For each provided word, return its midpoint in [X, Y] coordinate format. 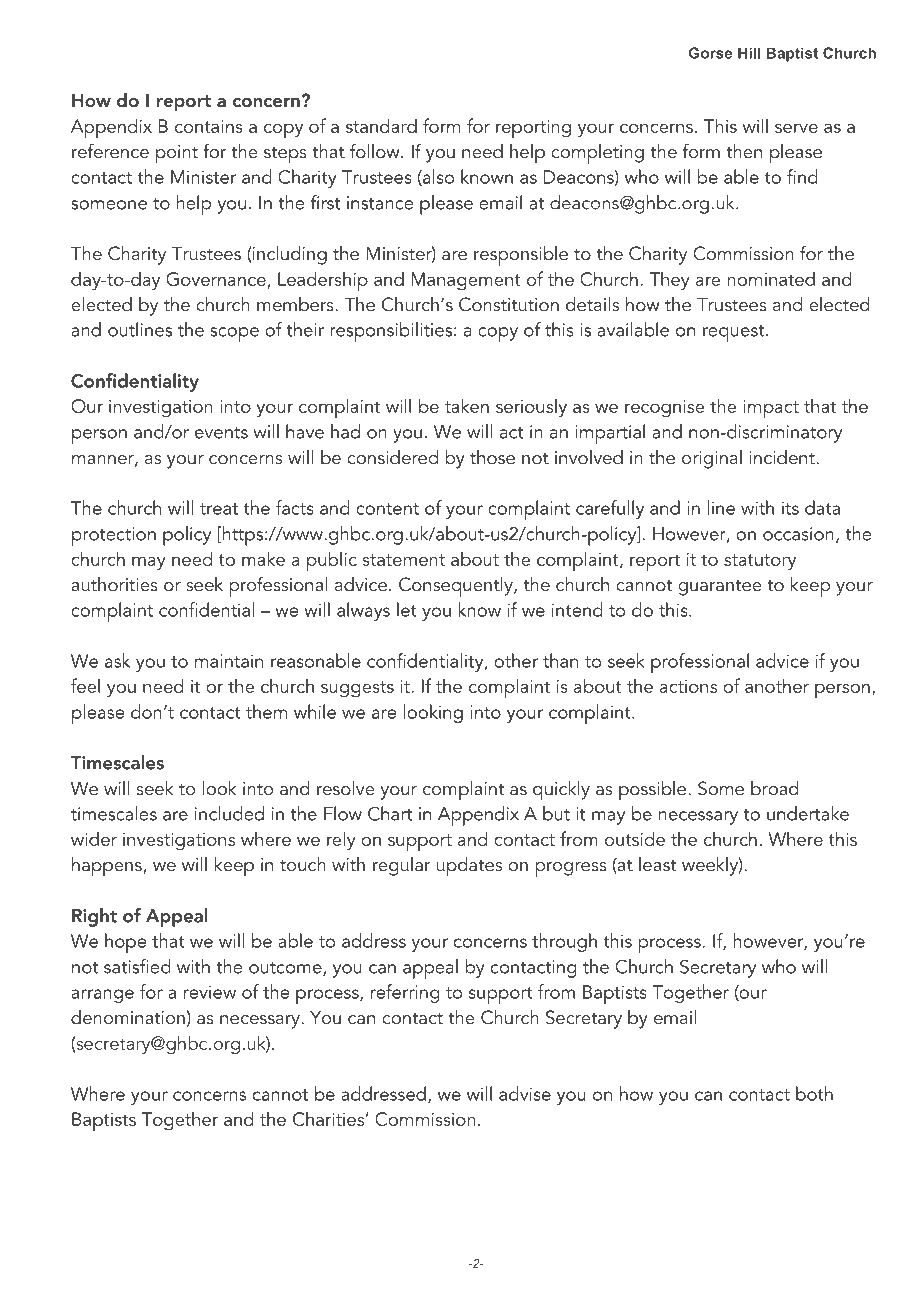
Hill [749, 53]
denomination [128, 1017]
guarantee [720, 588]
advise [525, 1093]
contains [209, 126]
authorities [114, 584]
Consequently [457, 587]
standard [381, 125]
